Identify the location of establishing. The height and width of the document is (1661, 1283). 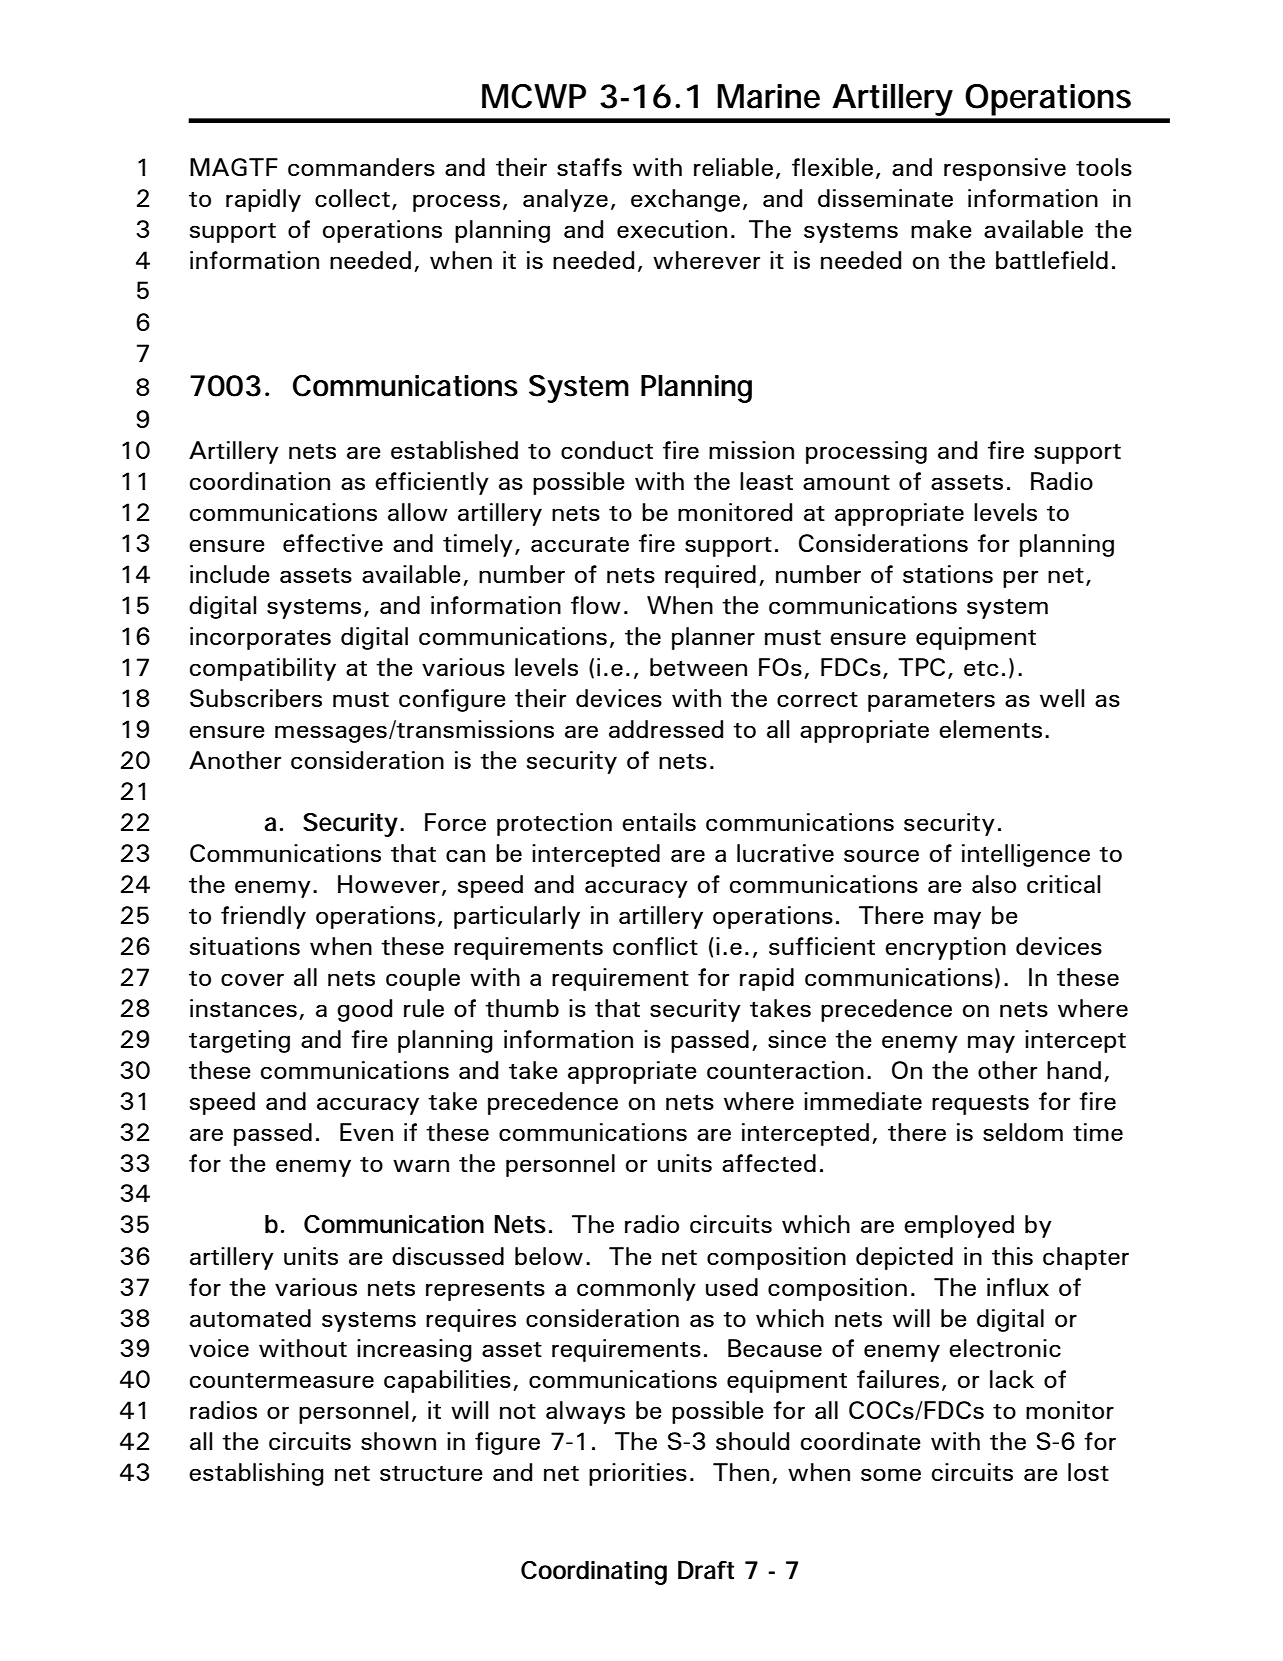
(256, 1474).
